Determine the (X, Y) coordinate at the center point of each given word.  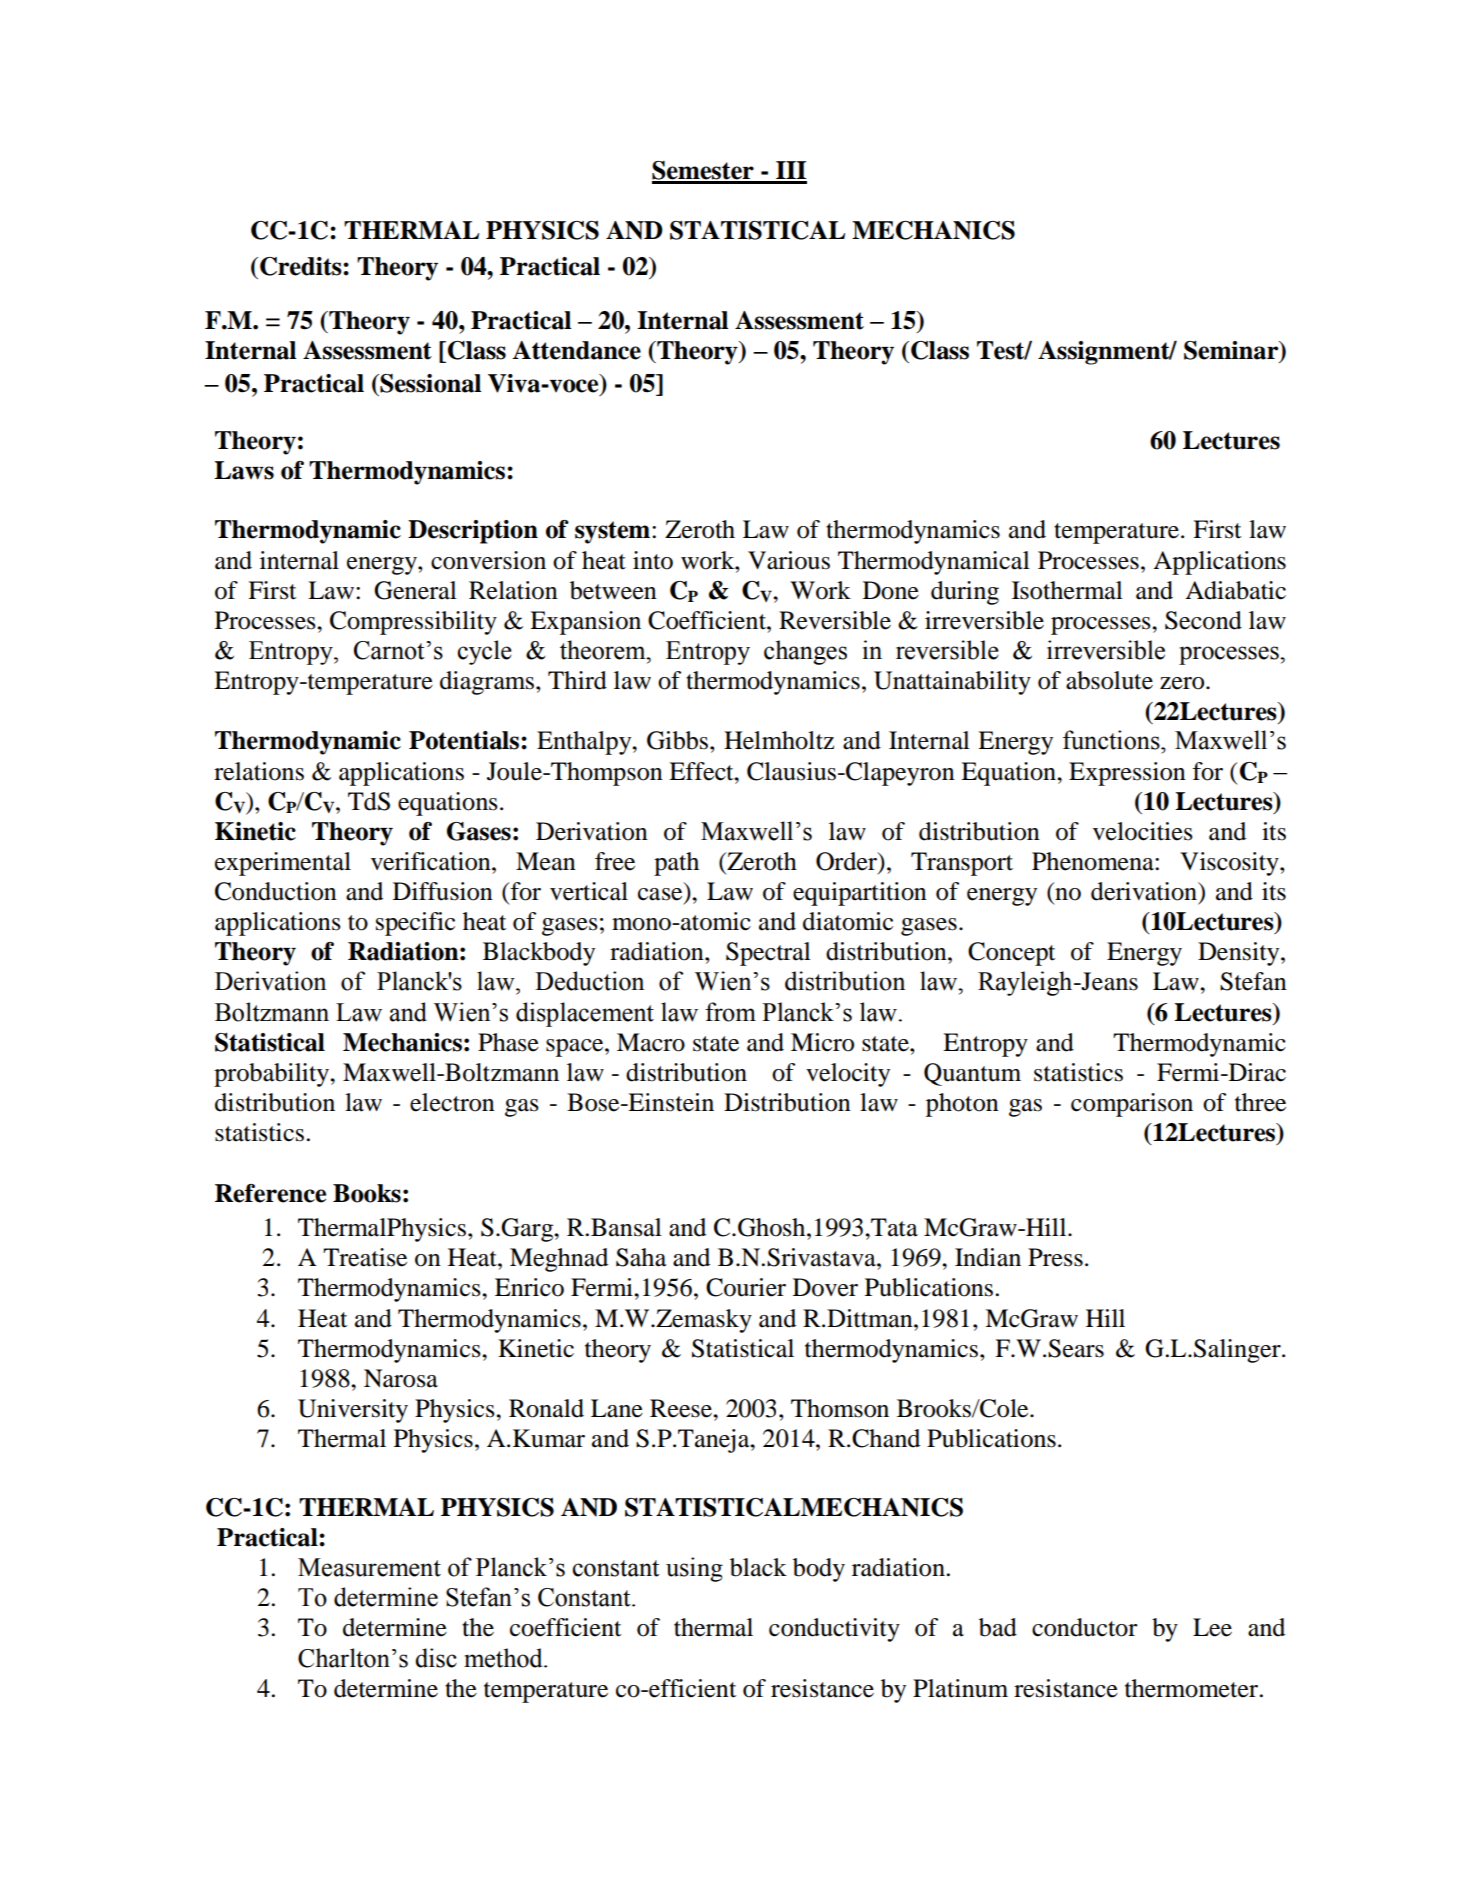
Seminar (1232, 351)
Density (1240, 954)
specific (415, 924)
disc (436, 1658)
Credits (302, 266)
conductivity (834, 1630)
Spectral (768, 954)
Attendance (576, 350)
